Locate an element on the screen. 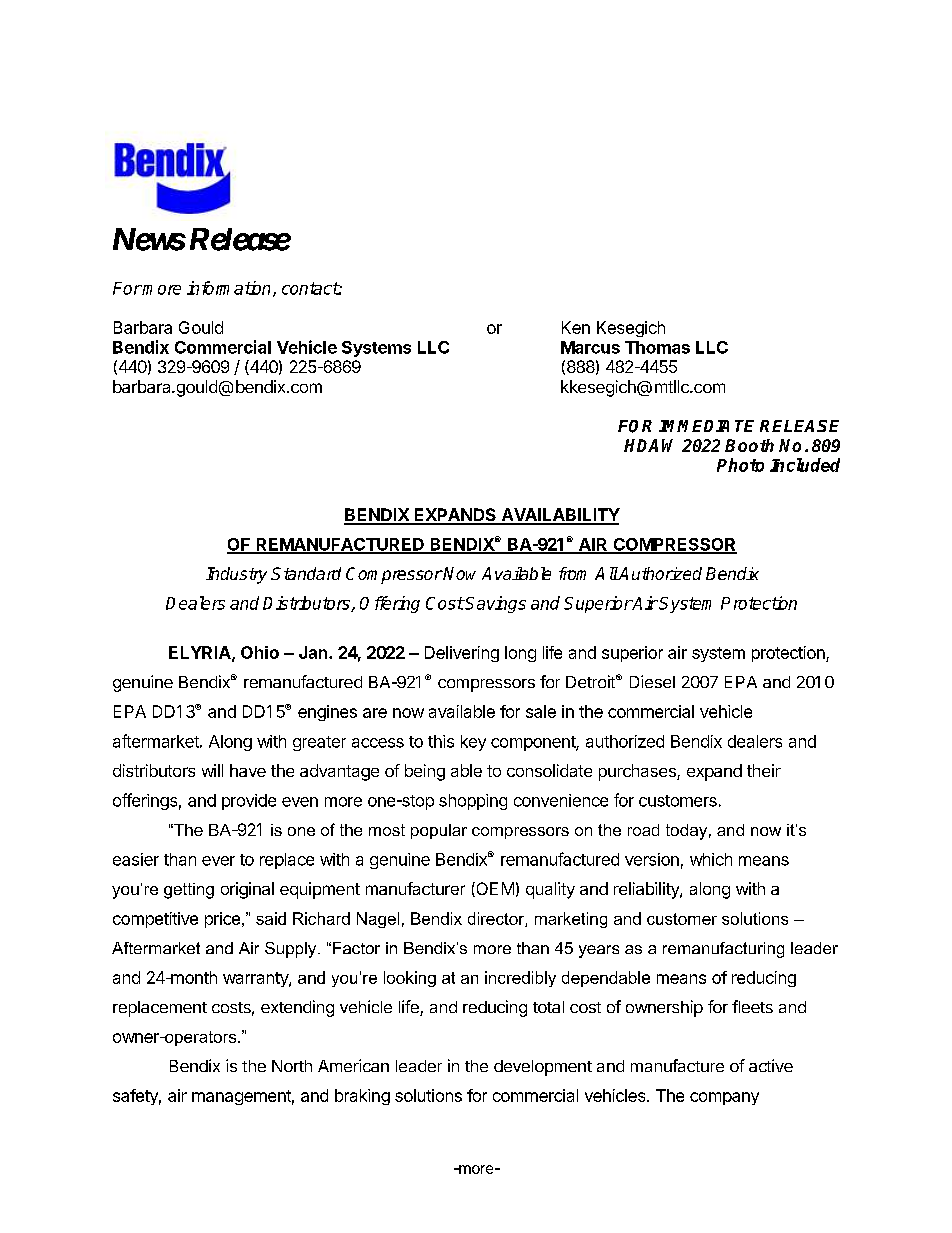 This screenshot has height=1233, width=952. information is located at coordinates (230, 289).
